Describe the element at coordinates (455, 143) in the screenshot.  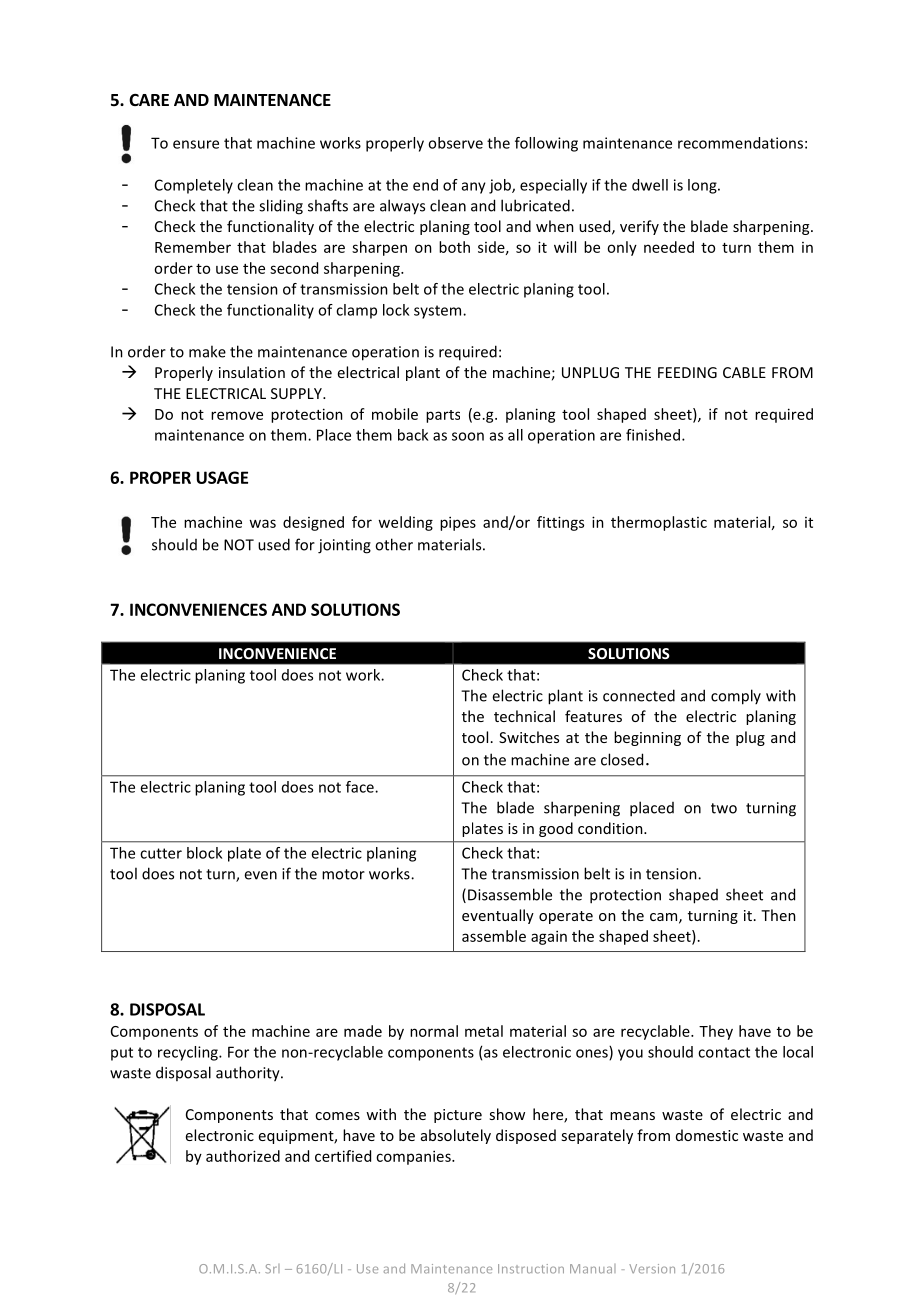
I see `observe` at that location.
